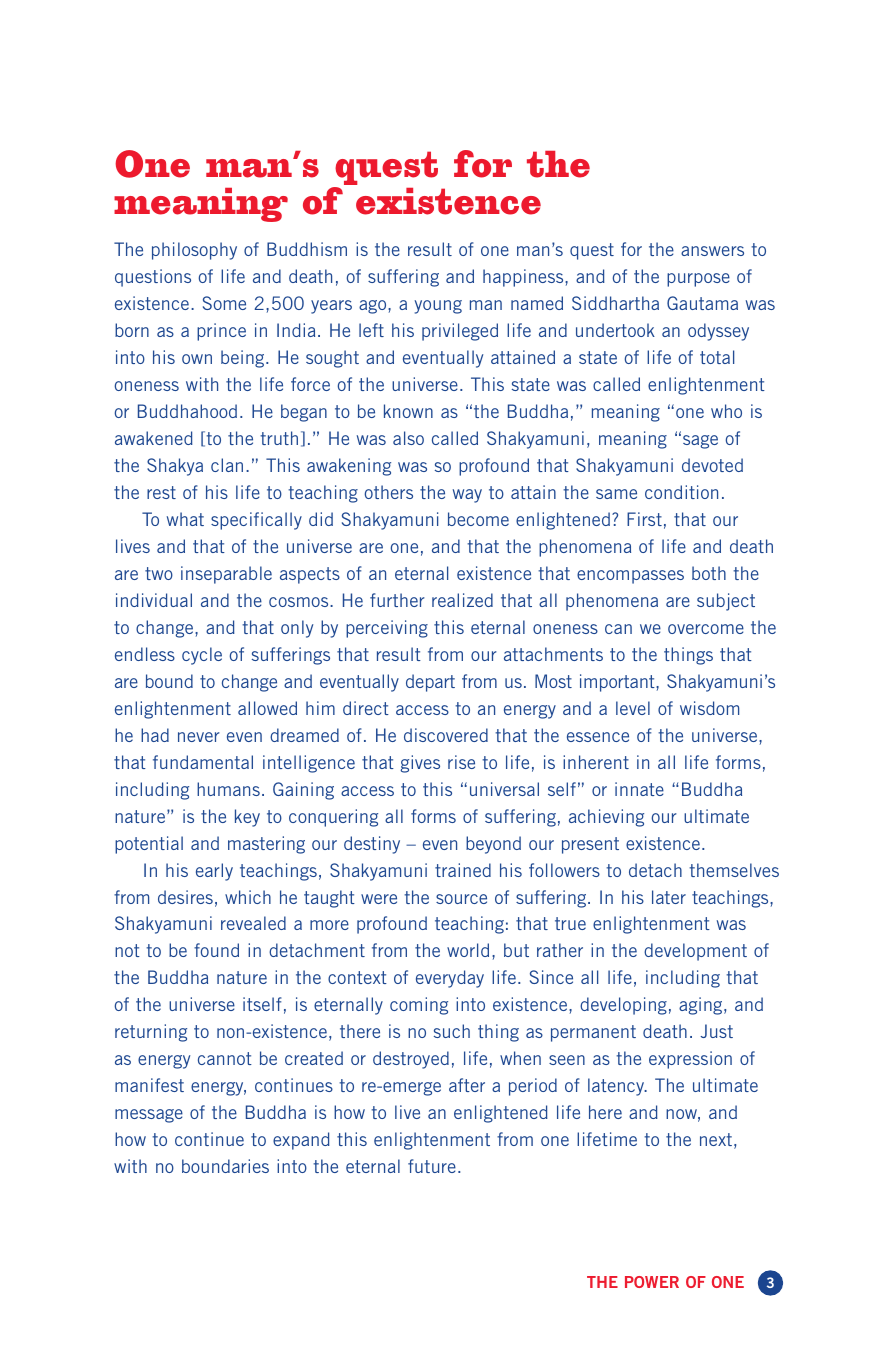 This screenshot has height=1345, width=896. Describe the element at coordinates (203, 762) in the screenshot. I see `fundamental` at that location.
